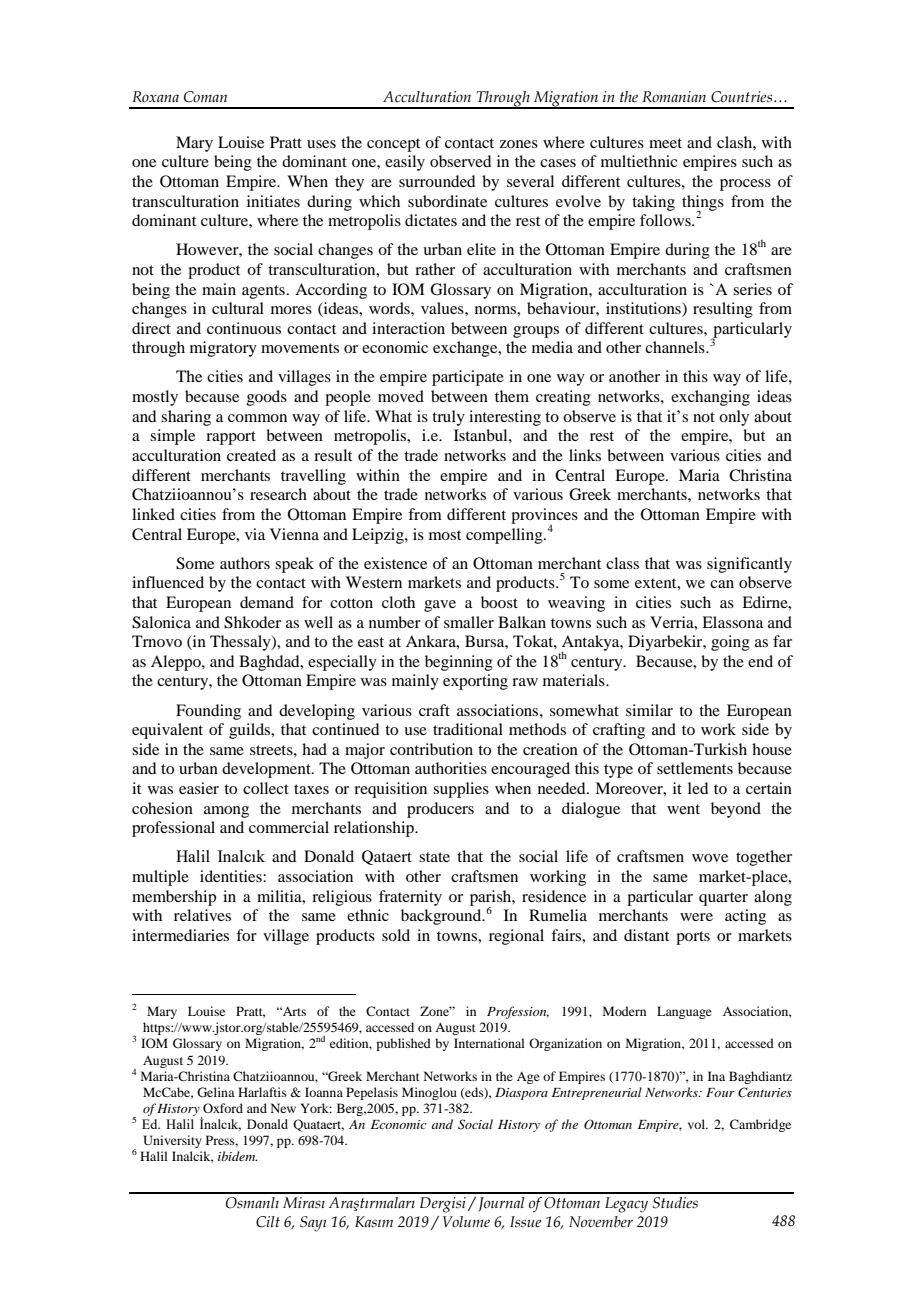  Describe the element at coordinates (734, 418) in the screenshot. I see `only` at that location.
